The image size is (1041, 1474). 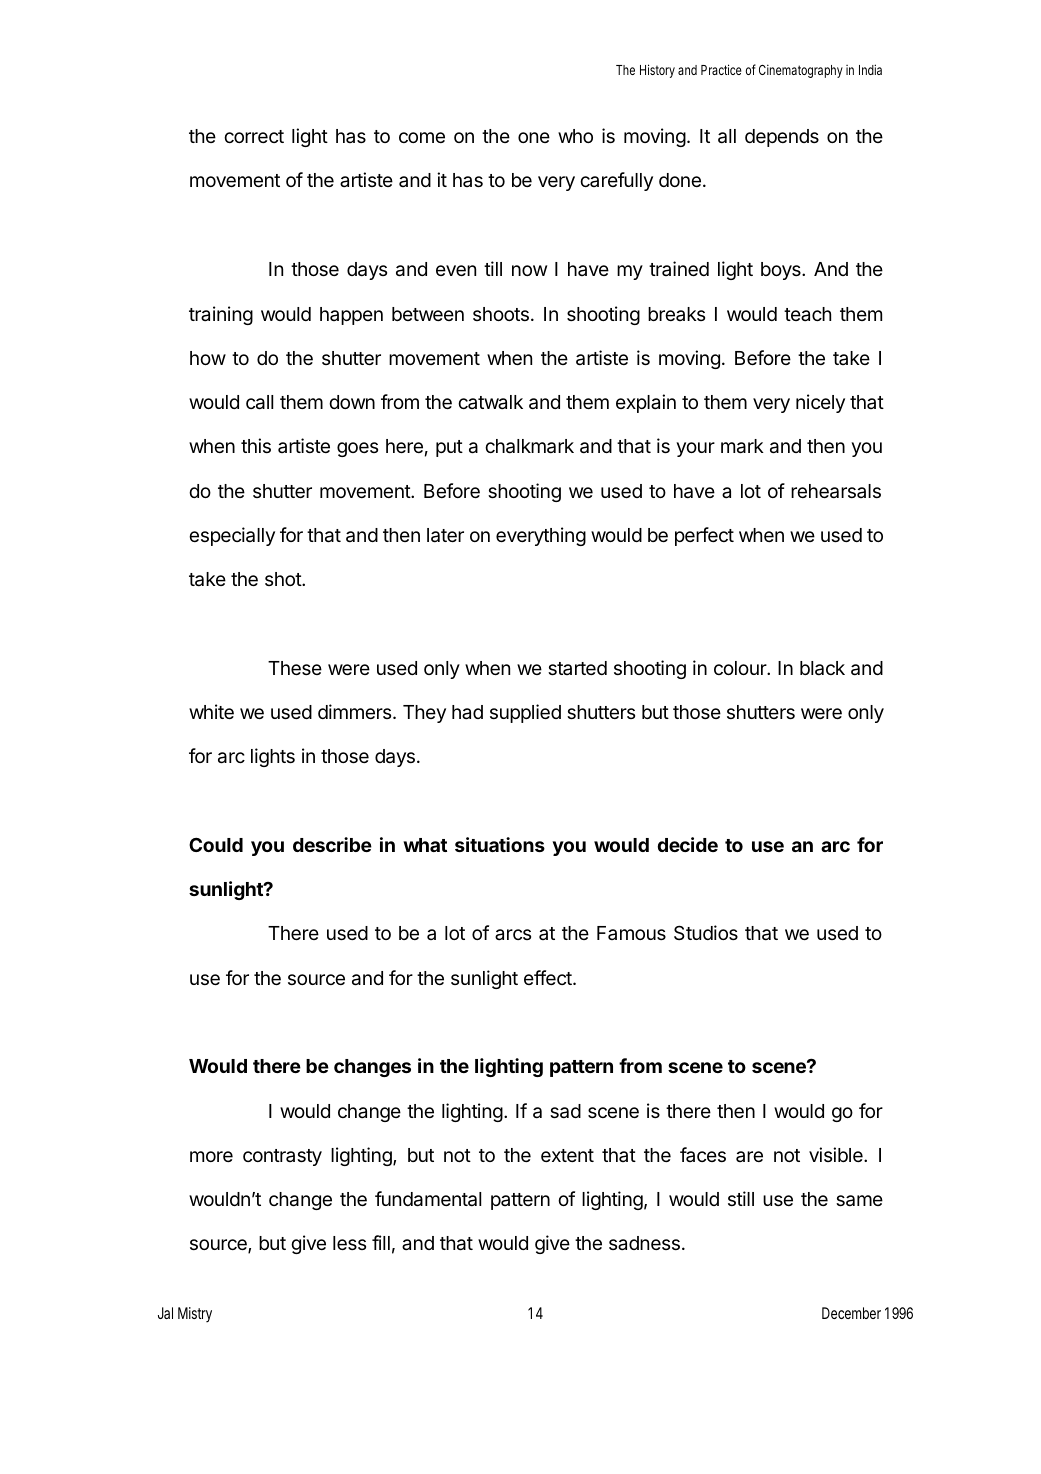 What do you see at coordinates (500, 844) in the screenshot?
I see `situations` at bounding box center [500, 844].
